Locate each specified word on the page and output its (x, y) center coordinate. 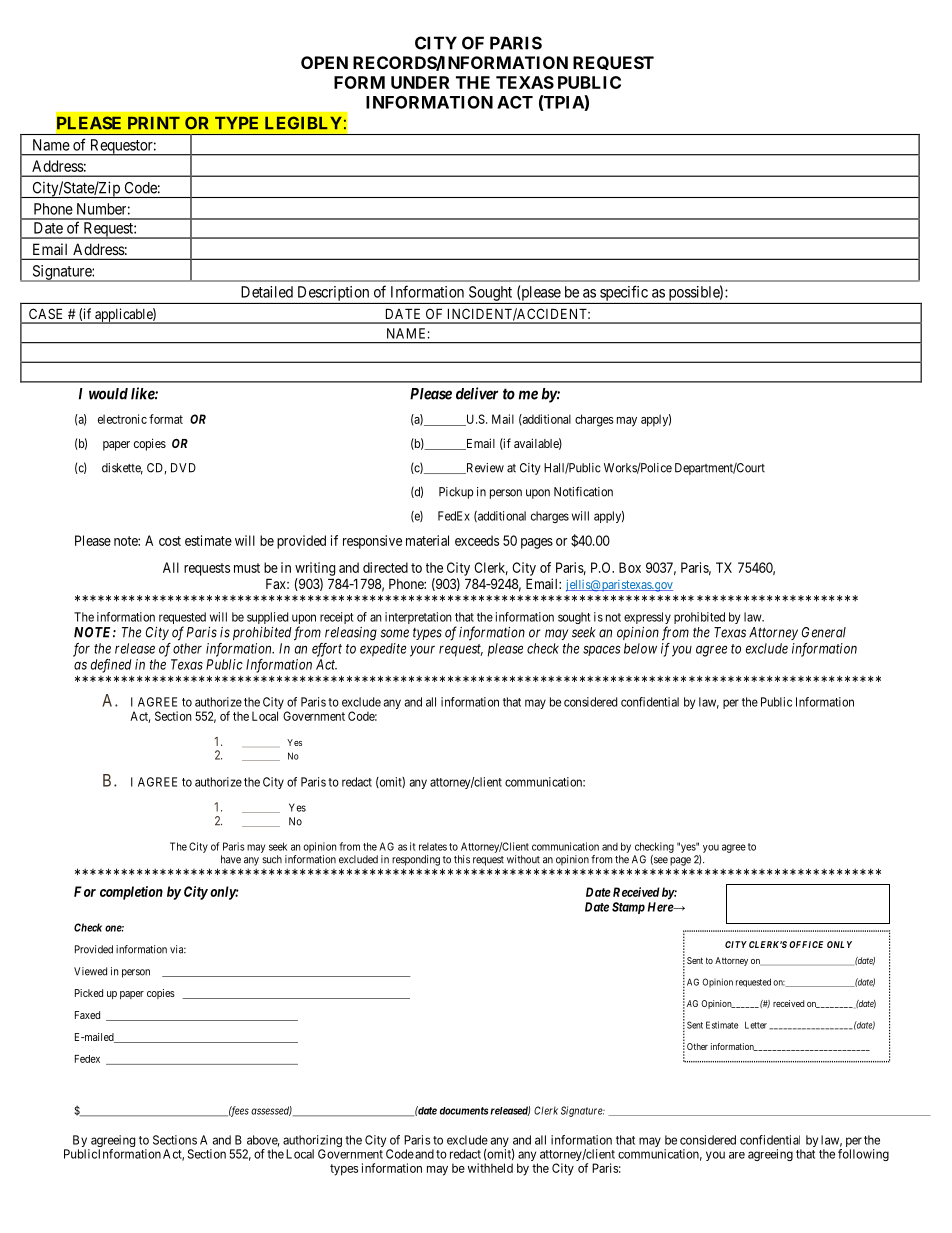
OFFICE (806, 944)
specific (624, 293)
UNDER (420, 82)
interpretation (418, 618)
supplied (267, 618)
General (824, 632)
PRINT (154, 123)
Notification (583, 491)
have (231, 859)
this (462, 859)
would (108, 394)
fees (239, 1111)
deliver (477, 393)
